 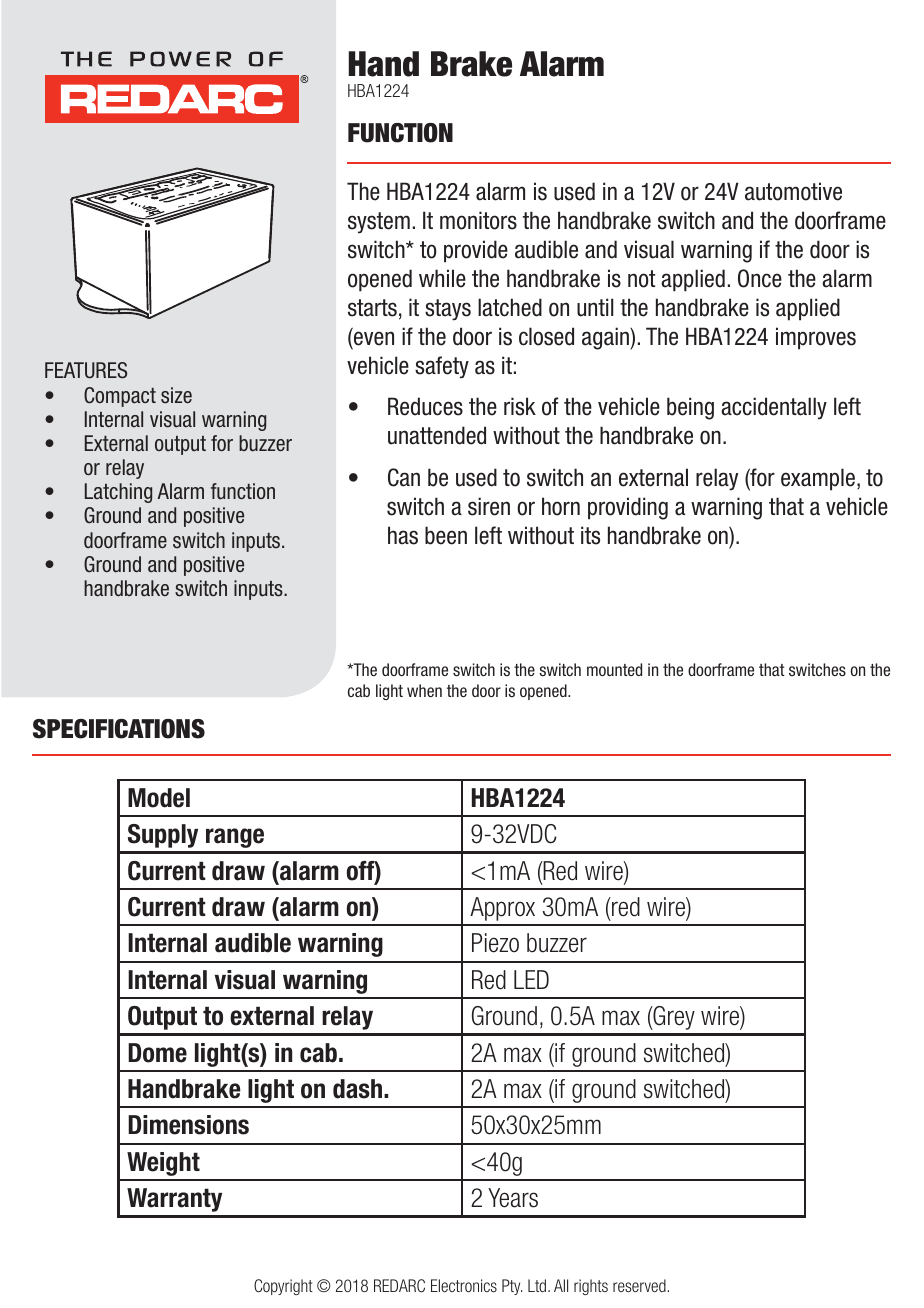 What do you see at coordinates (640, 1285) in the screenshot?
I see `reserved` at bounding box center [640, 1285].
